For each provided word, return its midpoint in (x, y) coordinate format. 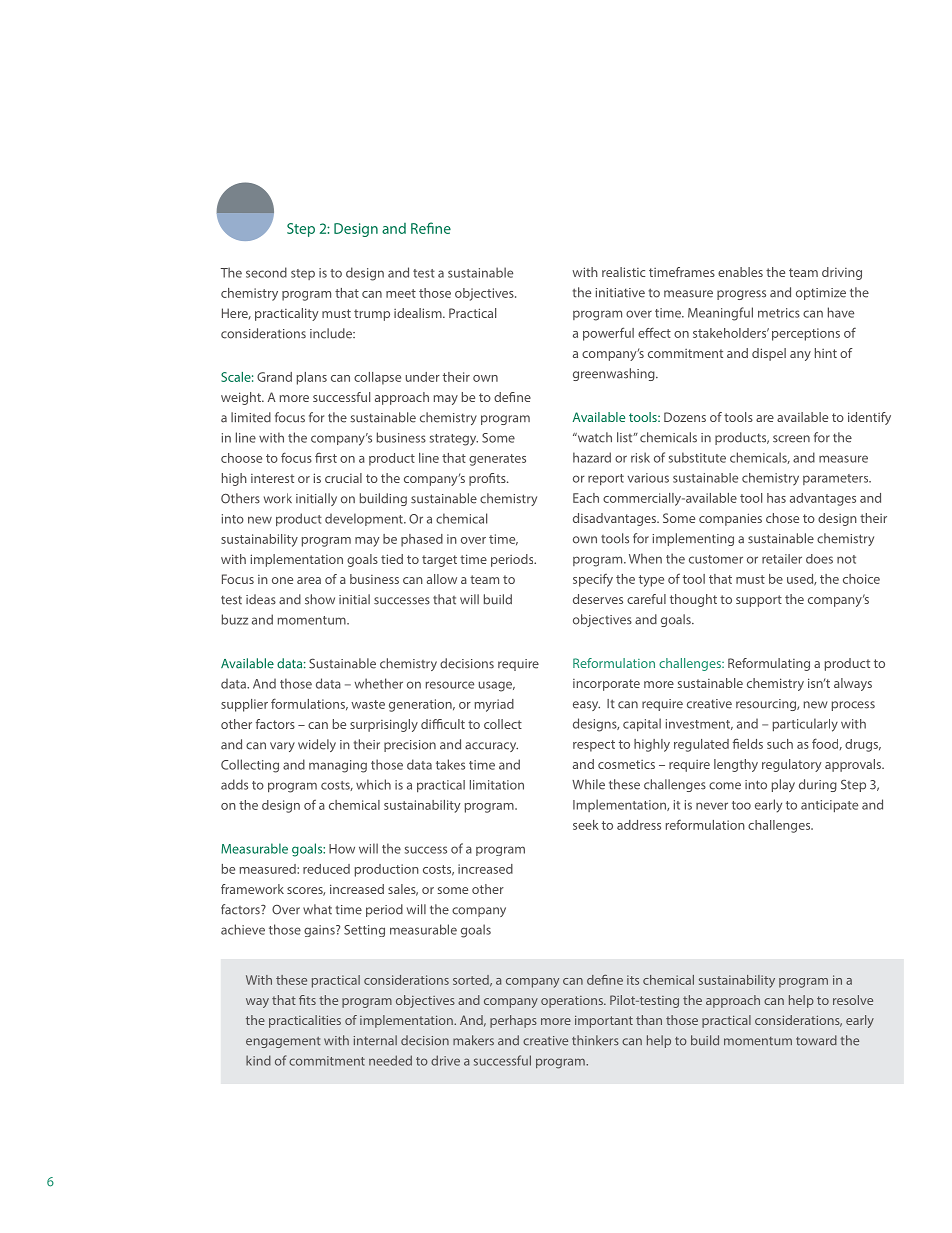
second (266, 272)
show (320, 599)
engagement (283, 1042)
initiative (620, 293)
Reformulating (769, 664)
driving (842, 273)
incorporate (606, 685)
